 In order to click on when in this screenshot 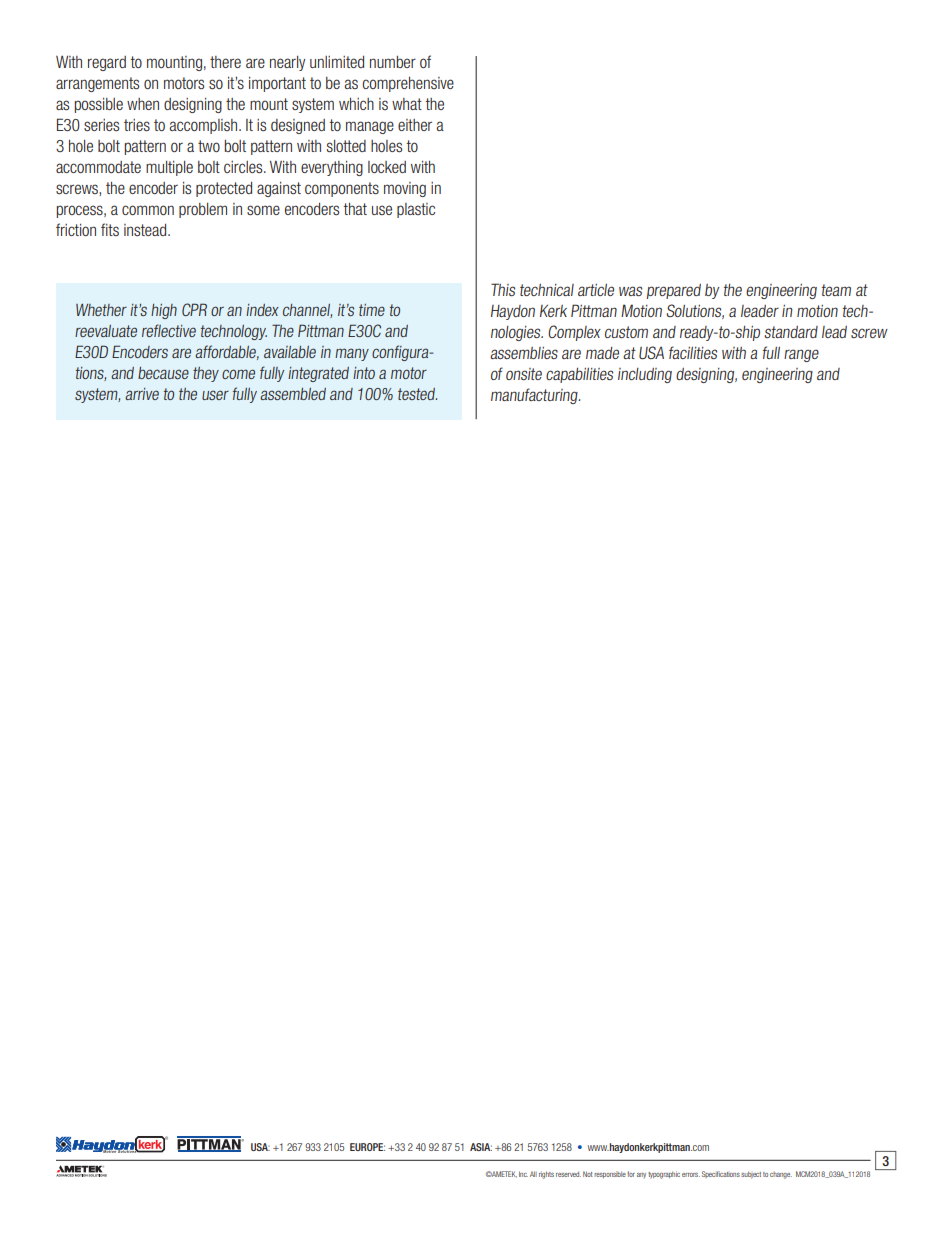, I will do `click(143, 104)`.
